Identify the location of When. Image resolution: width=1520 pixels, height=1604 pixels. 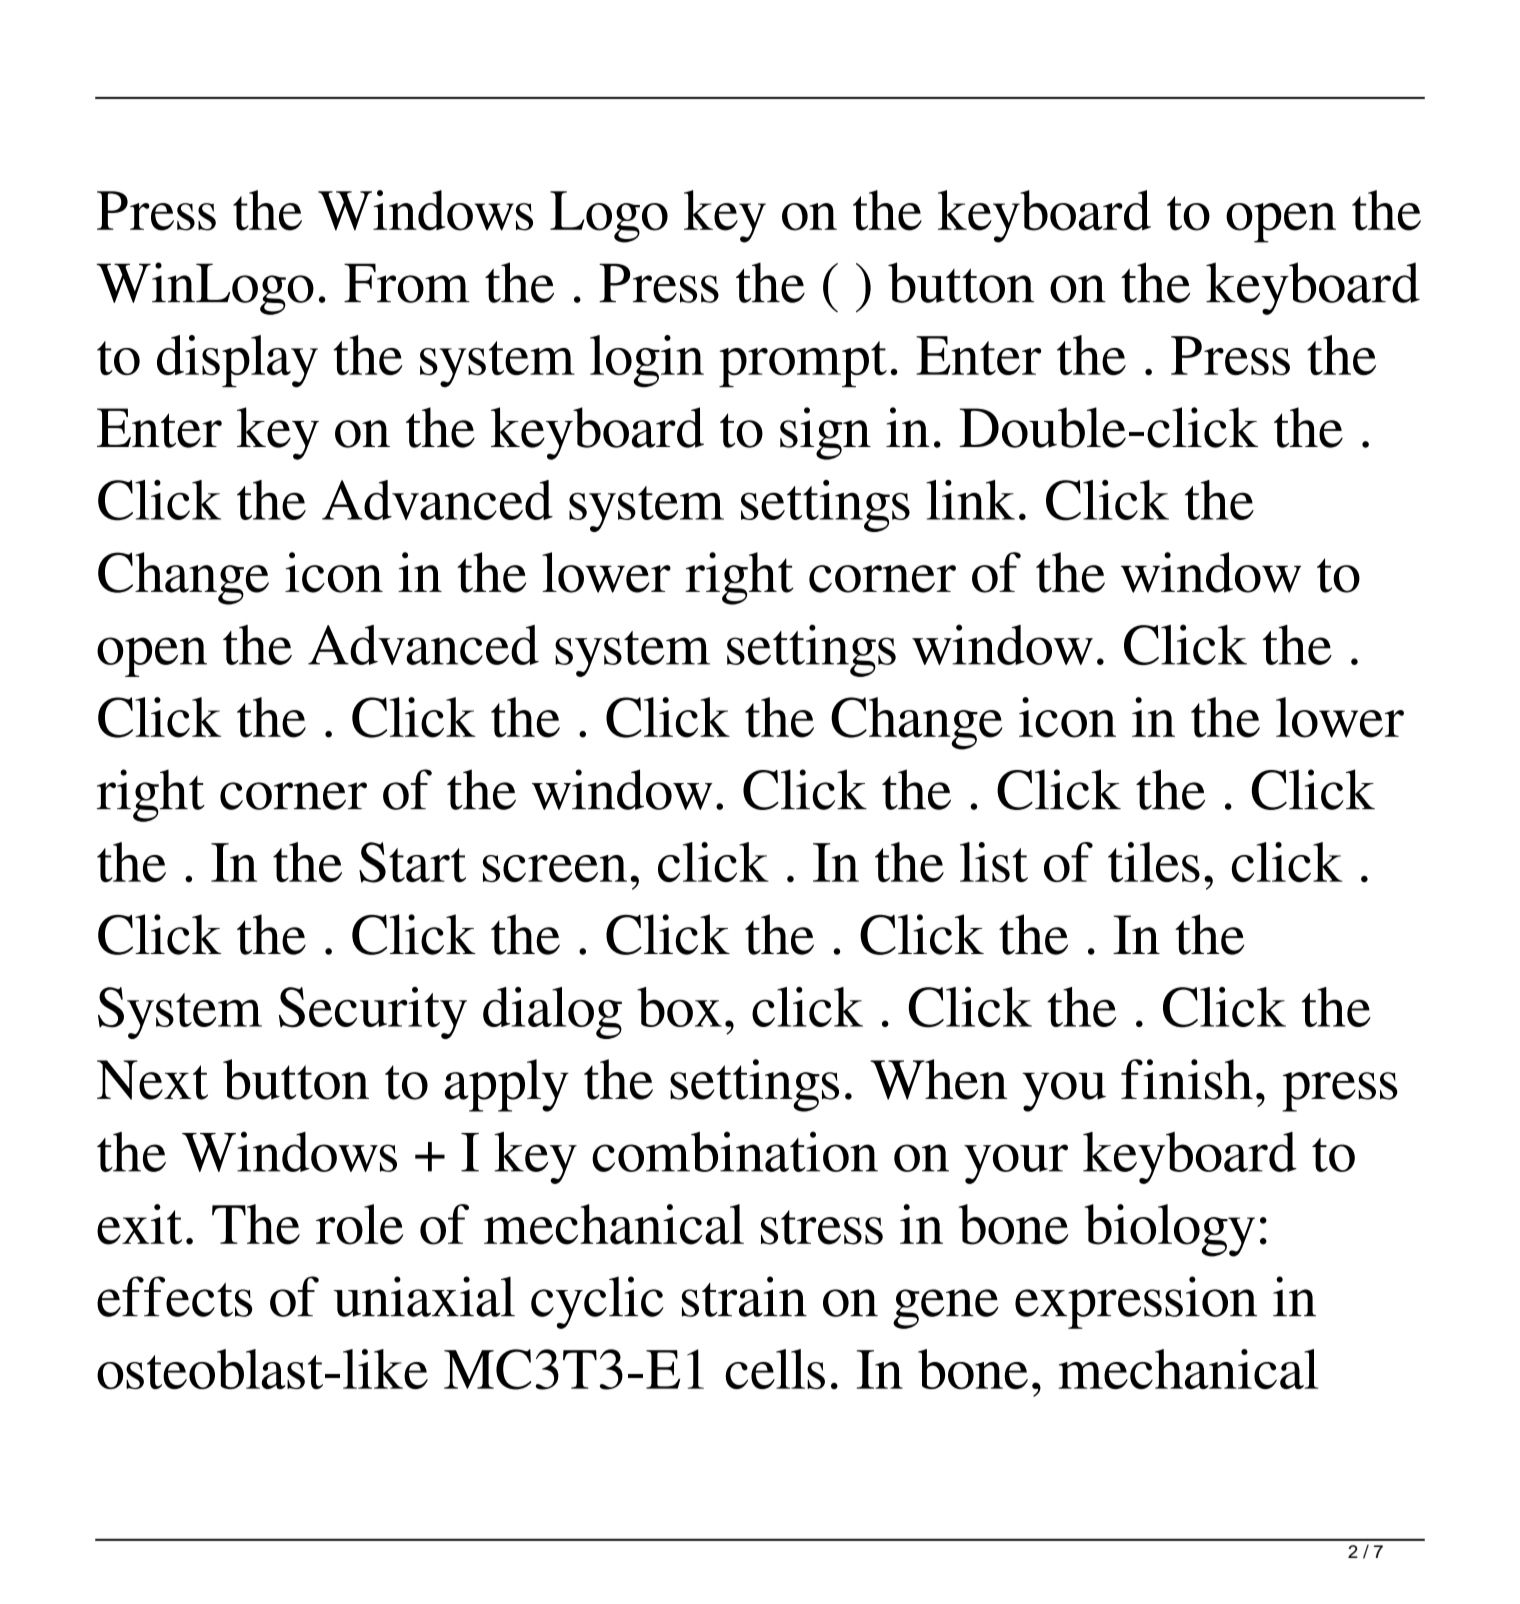
(939, 1079).
